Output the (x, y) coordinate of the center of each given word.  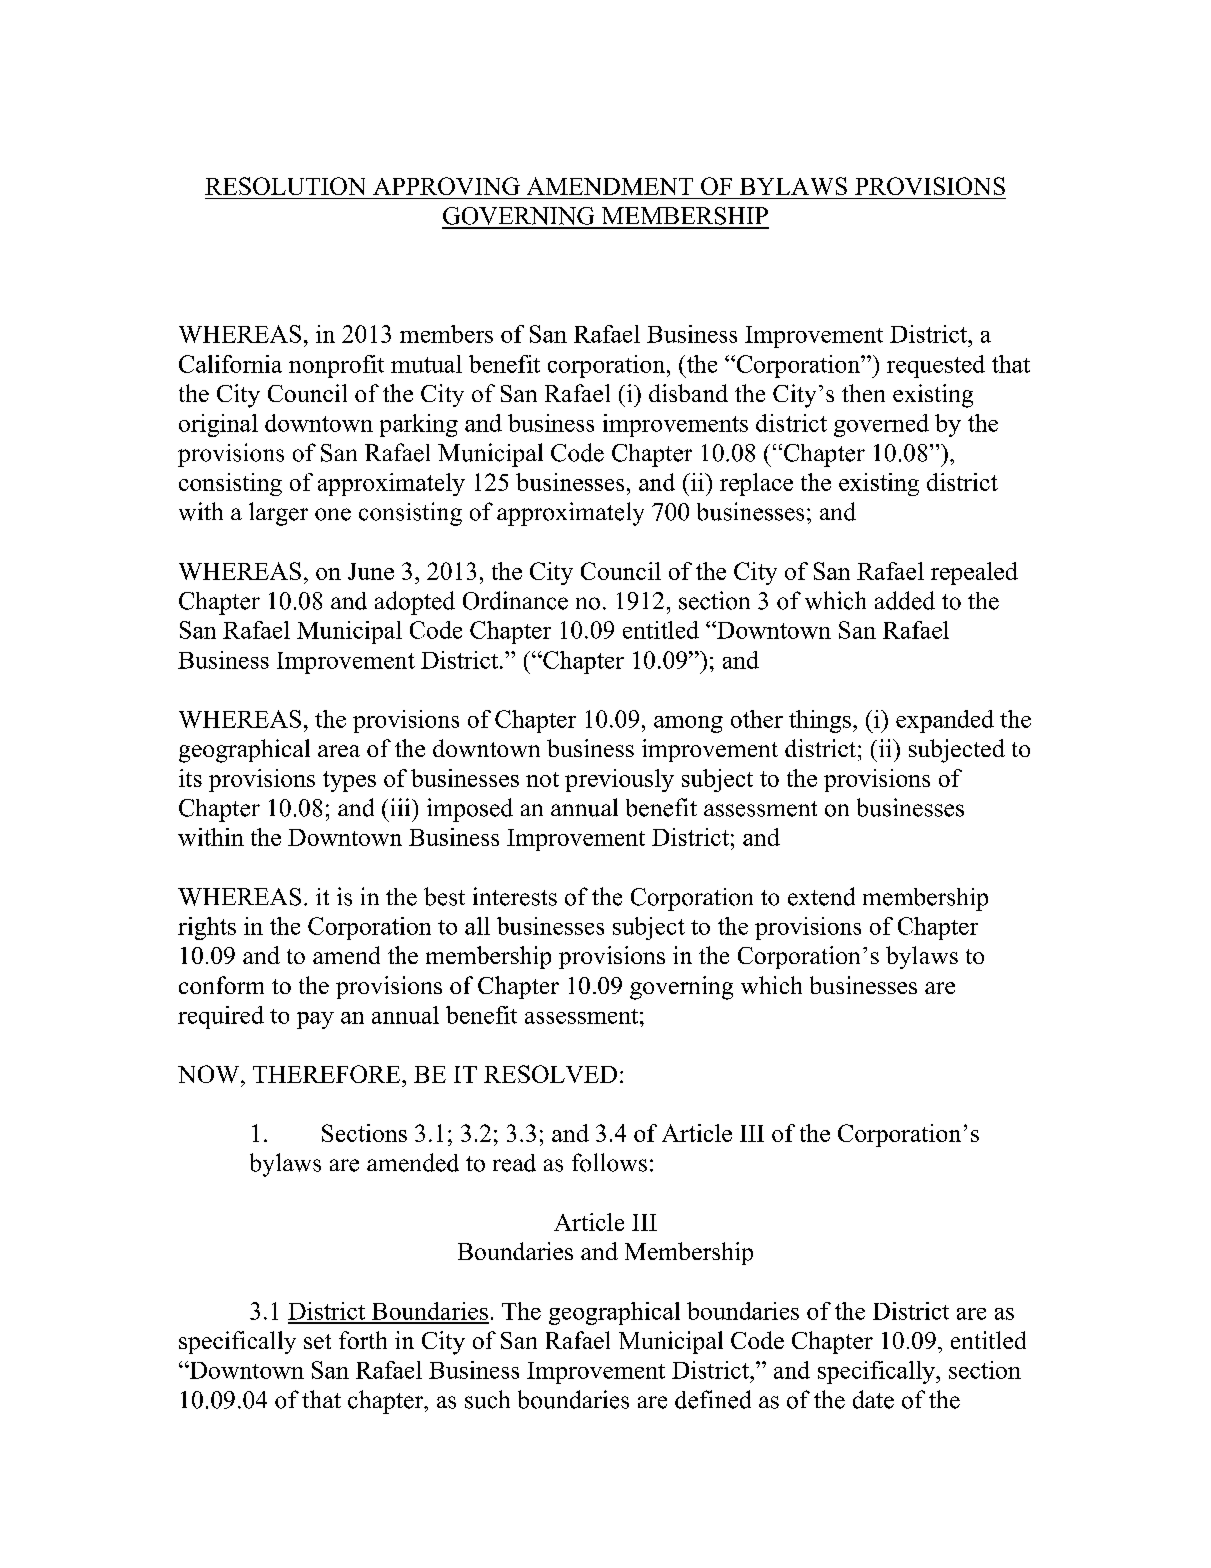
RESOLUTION (285, 186)
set (317, 1341)
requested (936, 366)
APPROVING (446, 186)
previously (619, 780)
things (820, 721)
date (873, 1399)
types (349, 781)
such (487, 1399)
